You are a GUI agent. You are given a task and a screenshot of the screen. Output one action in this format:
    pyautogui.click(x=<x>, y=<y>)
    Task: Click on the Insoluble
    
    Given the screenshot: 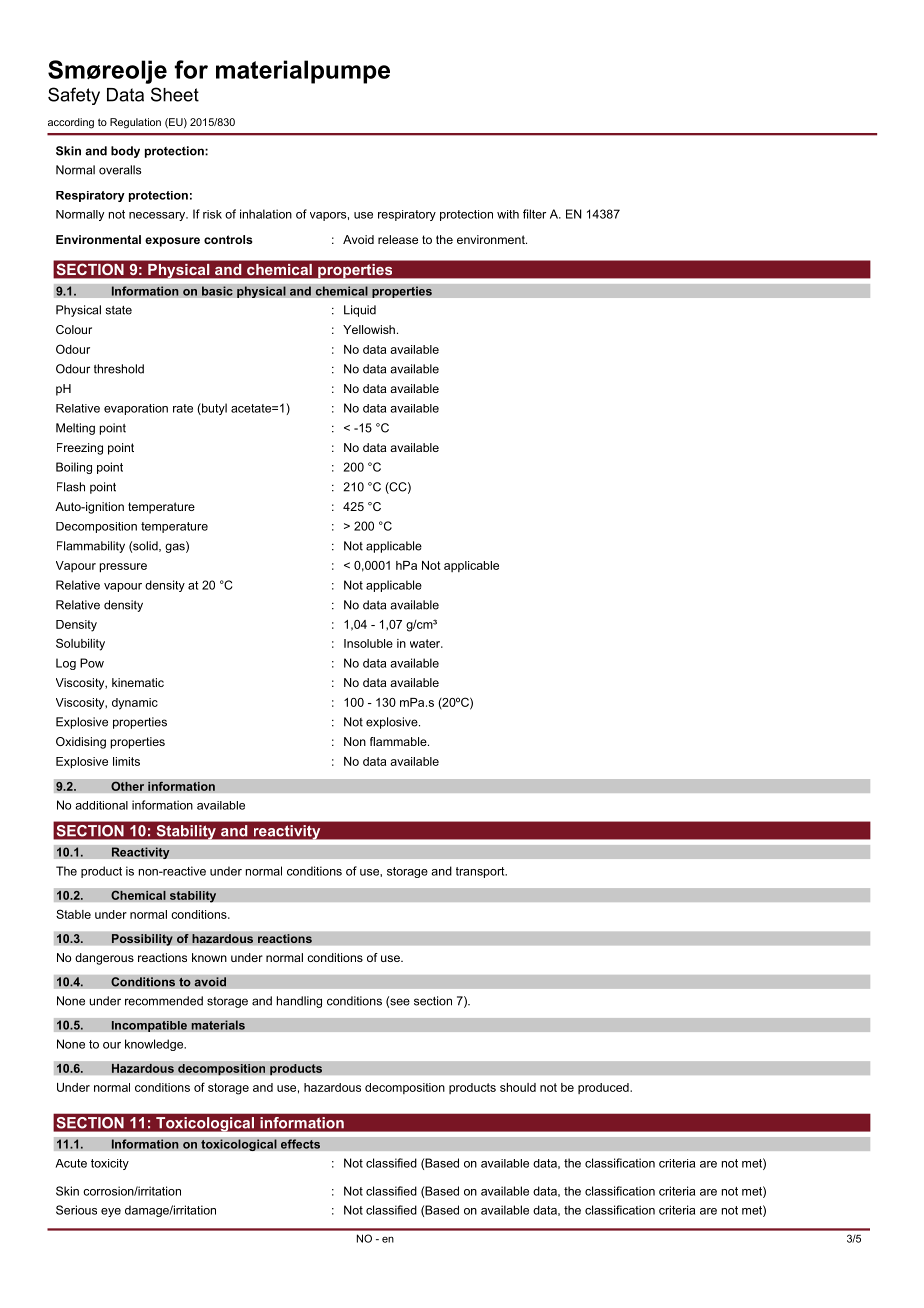 What is the action you would take?
    pyautogui.click(x=368, y=643)
